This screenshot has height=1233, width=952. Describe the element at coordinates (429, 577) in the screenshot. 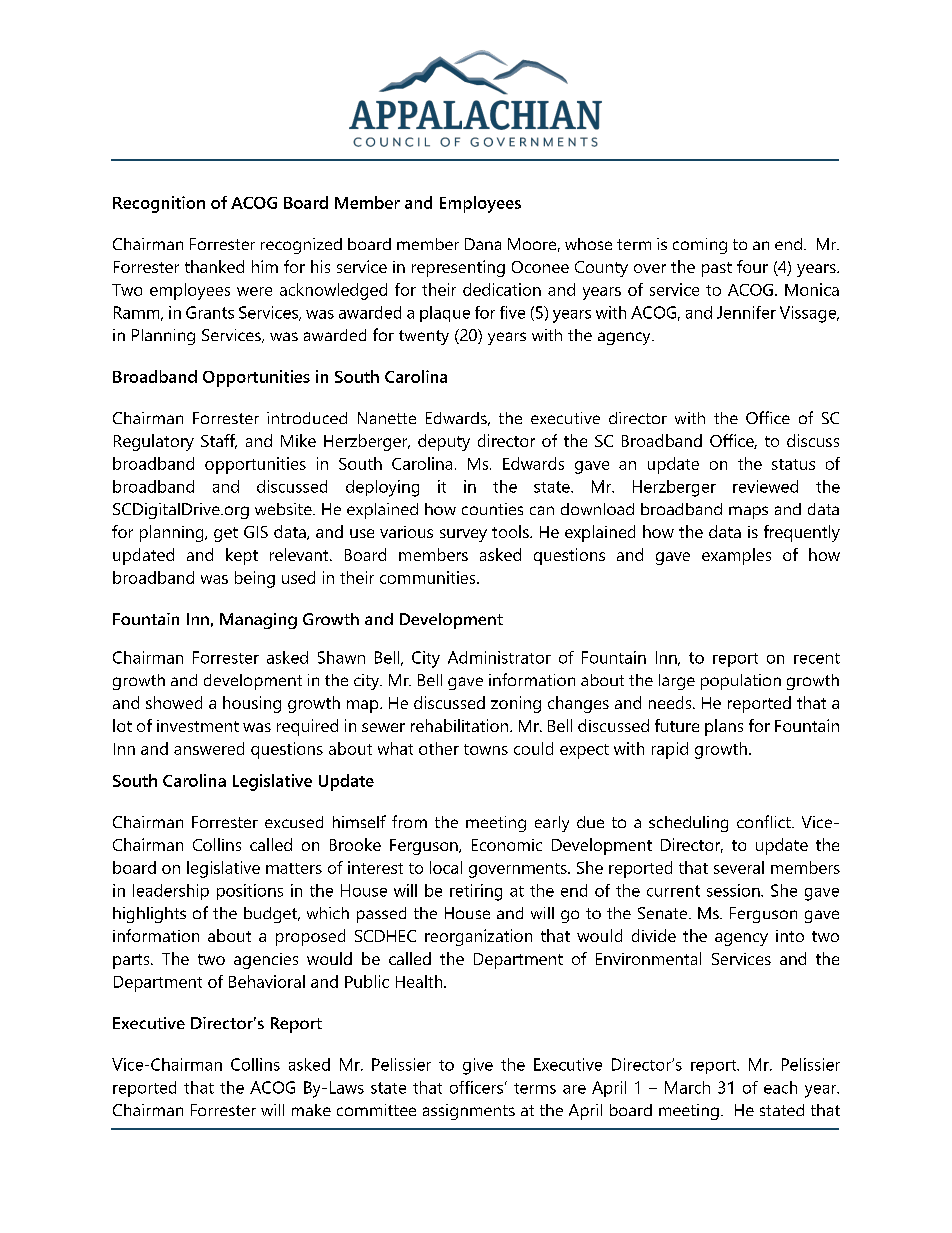

I see `communities` at that location.
